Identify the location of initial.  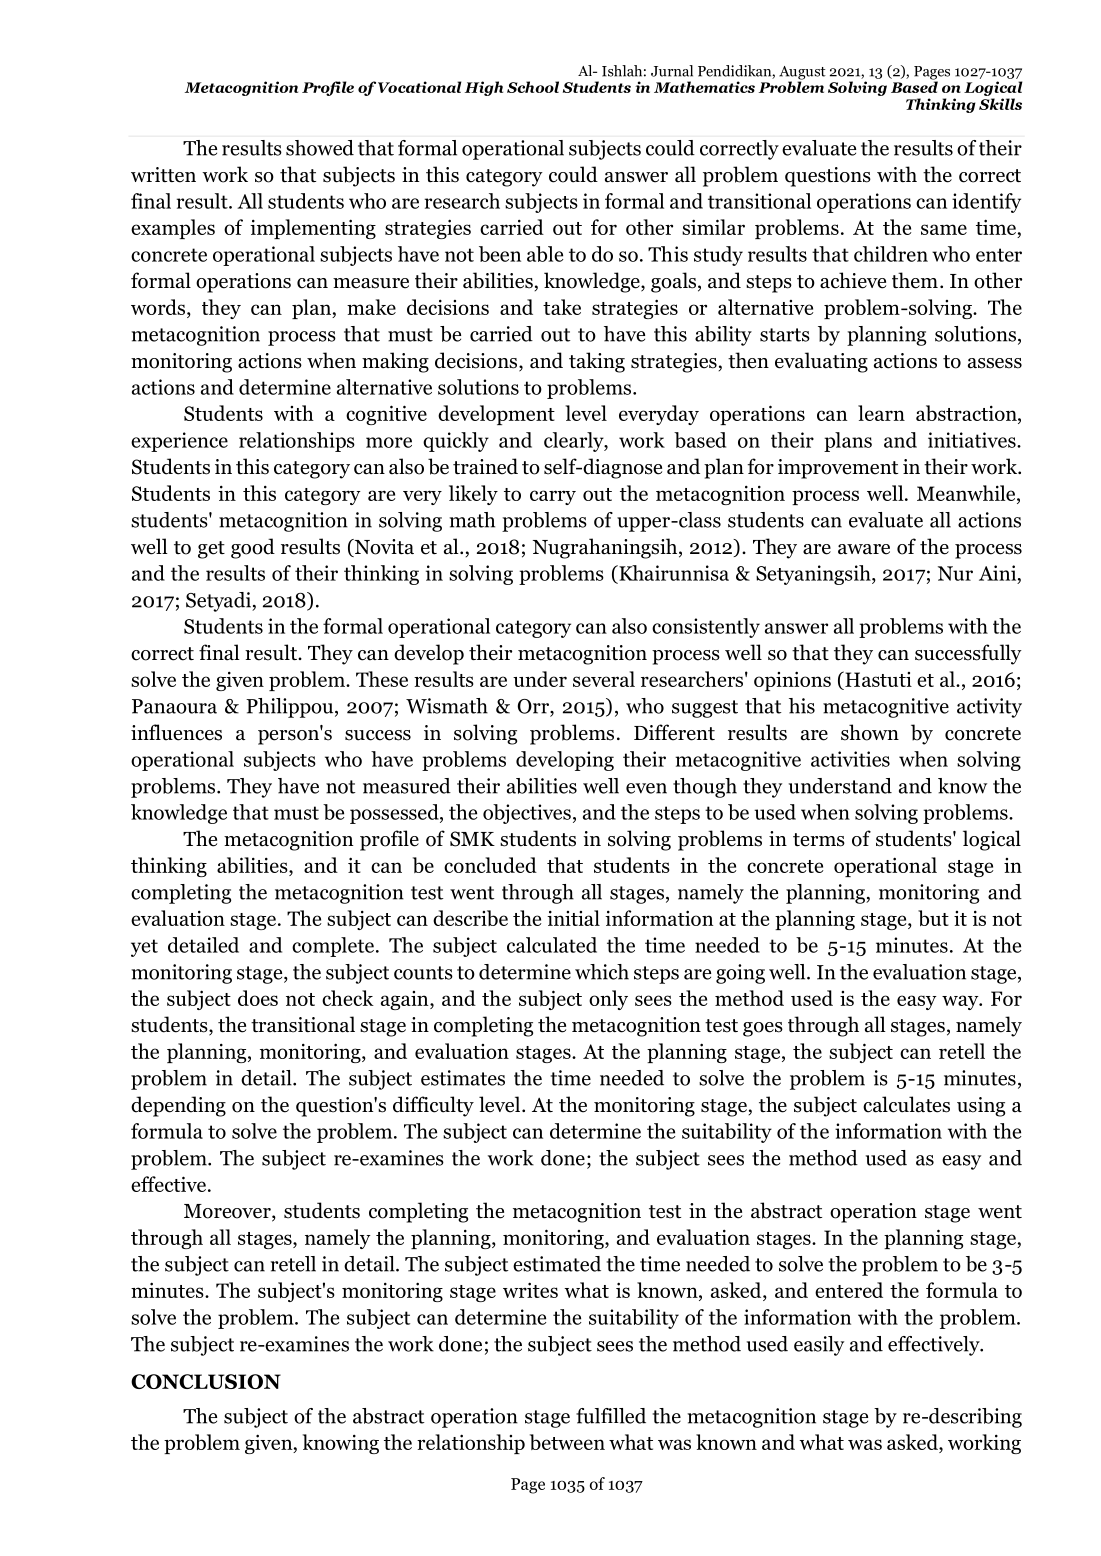
(573, 918).
